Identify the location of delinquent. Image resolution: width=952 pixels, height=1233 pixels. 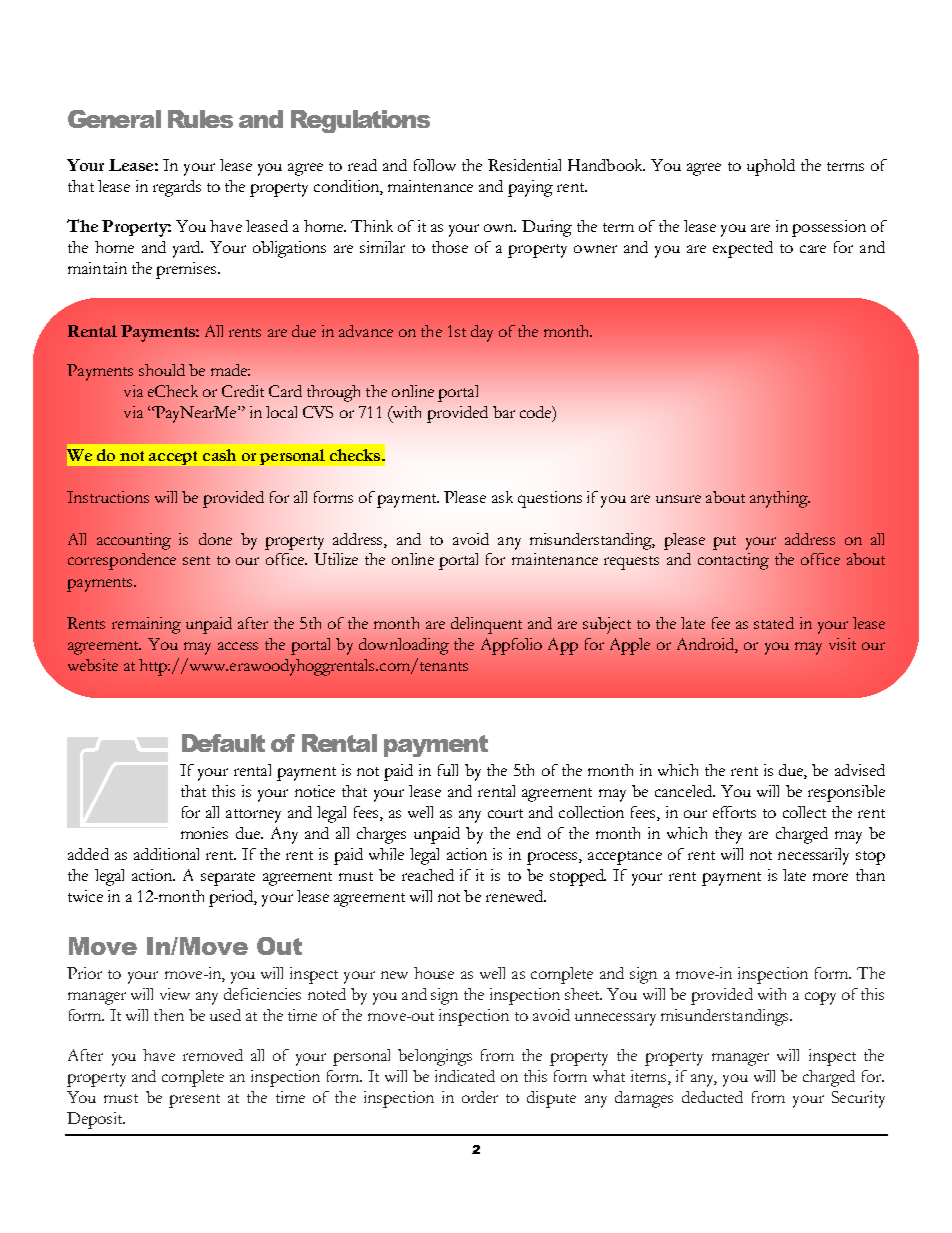
(486, 625).
